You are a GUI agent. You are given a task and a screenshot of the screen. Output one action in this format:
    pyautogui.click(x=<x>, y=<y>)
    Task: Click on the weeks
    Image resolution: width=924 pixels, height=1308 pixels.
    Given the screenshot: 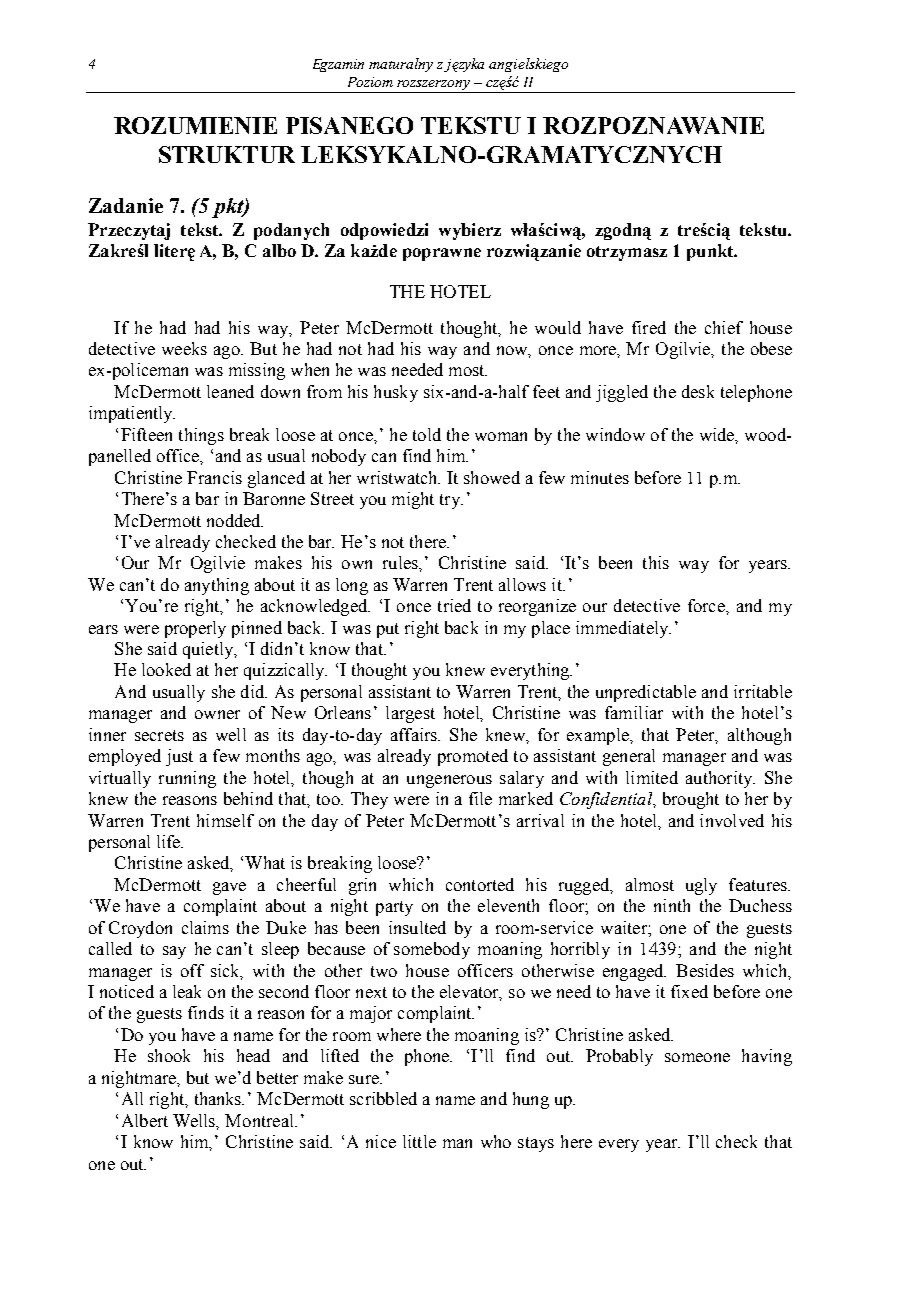 What is the action you would take?
    pyautogui.click(x=184, y=348)
